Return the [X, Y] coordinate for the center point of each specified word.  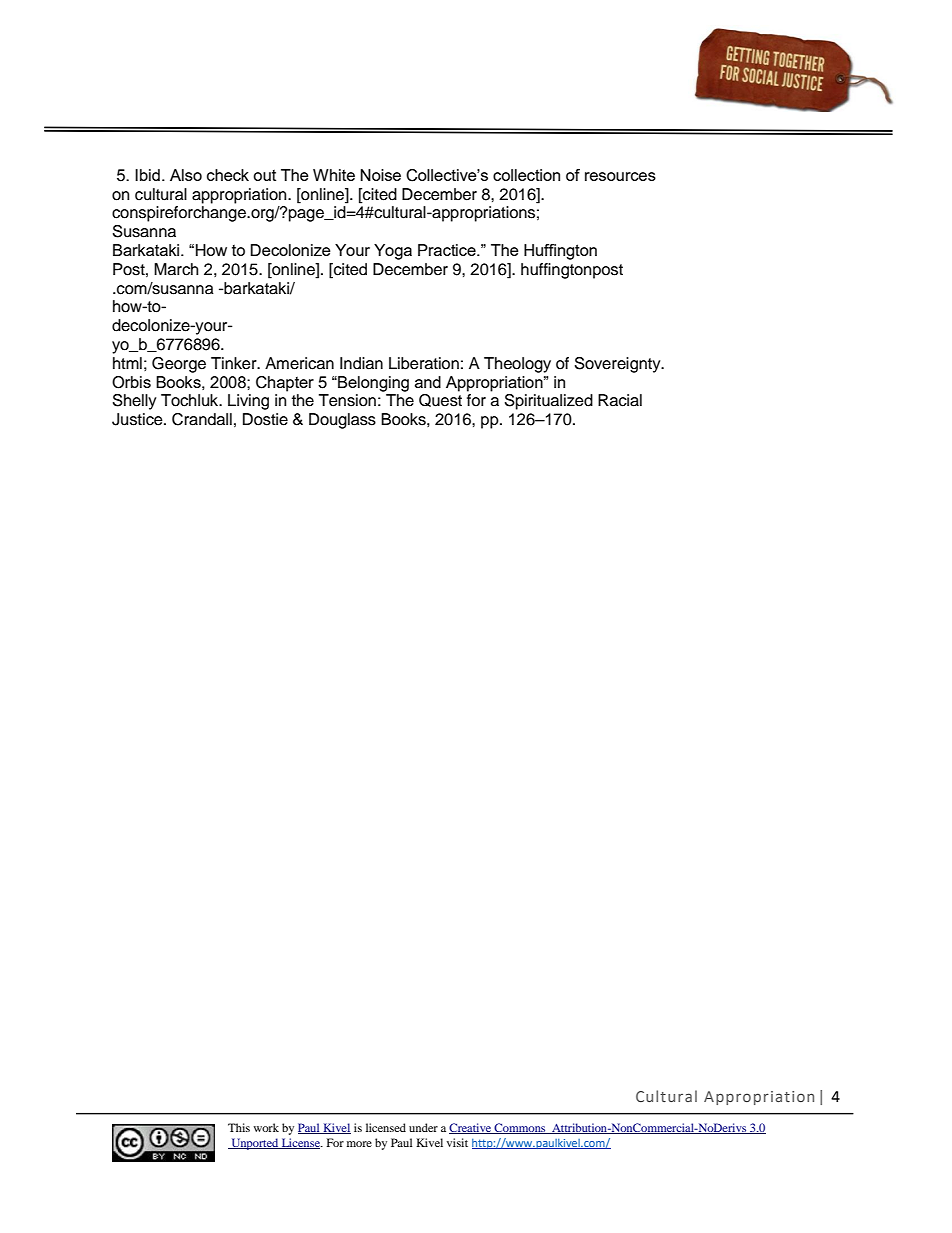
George [179, 365]
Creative [471, 1128]
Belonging [372, 384]
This [239, 1127]
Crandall [202, 419]
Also [186, 175]
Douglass [342, 421]
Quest [440, 400]
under [423, 1127]
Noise [380, 175]
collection [526, 175]
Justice [138, 419]
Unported [255, 1144]
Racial [620, 400]
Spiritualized [549, 402]
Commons [520, 1128]
